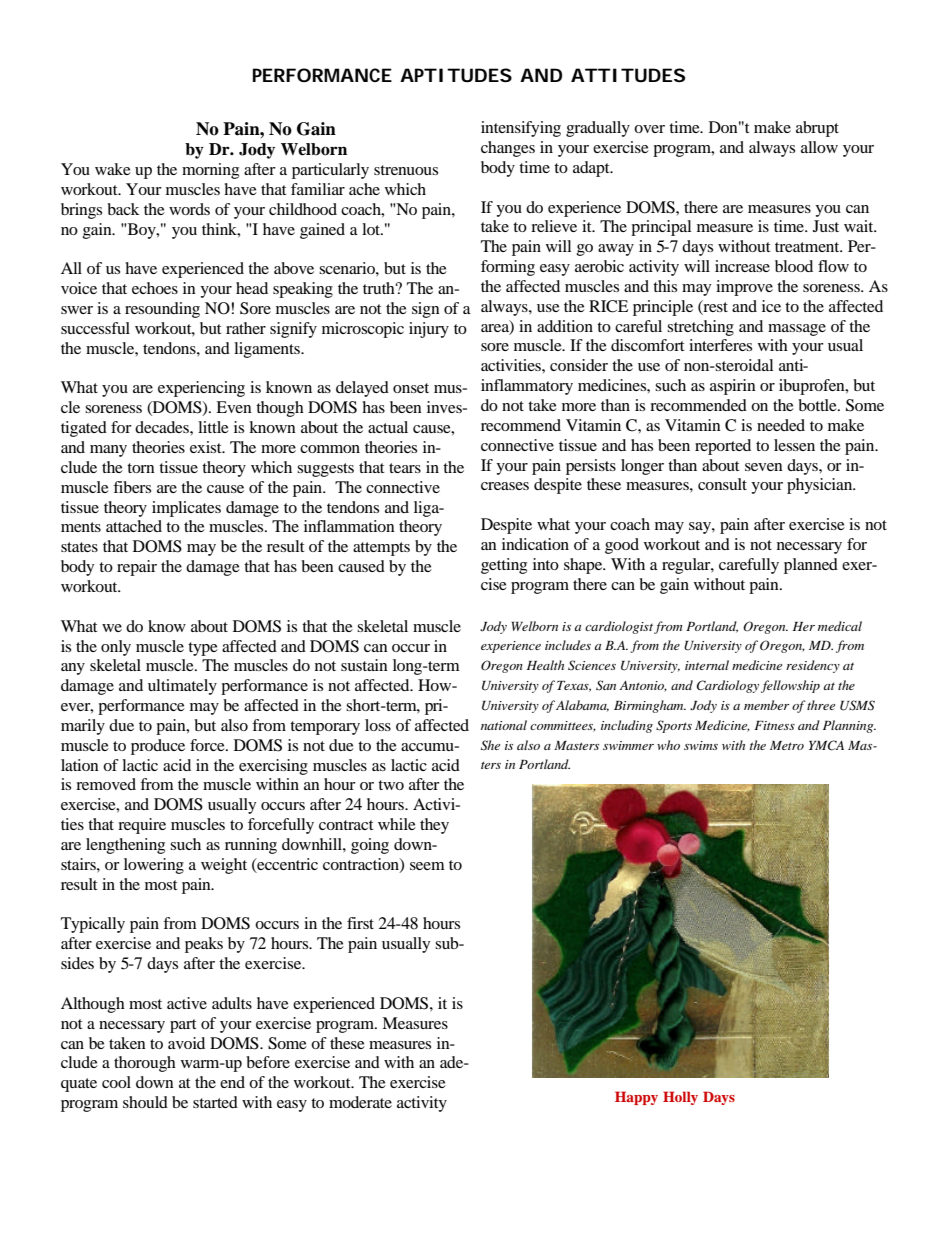 Image resolution: width=952 pixels, height=1233 pixels. I want to click on allow, so click(819, 147).
